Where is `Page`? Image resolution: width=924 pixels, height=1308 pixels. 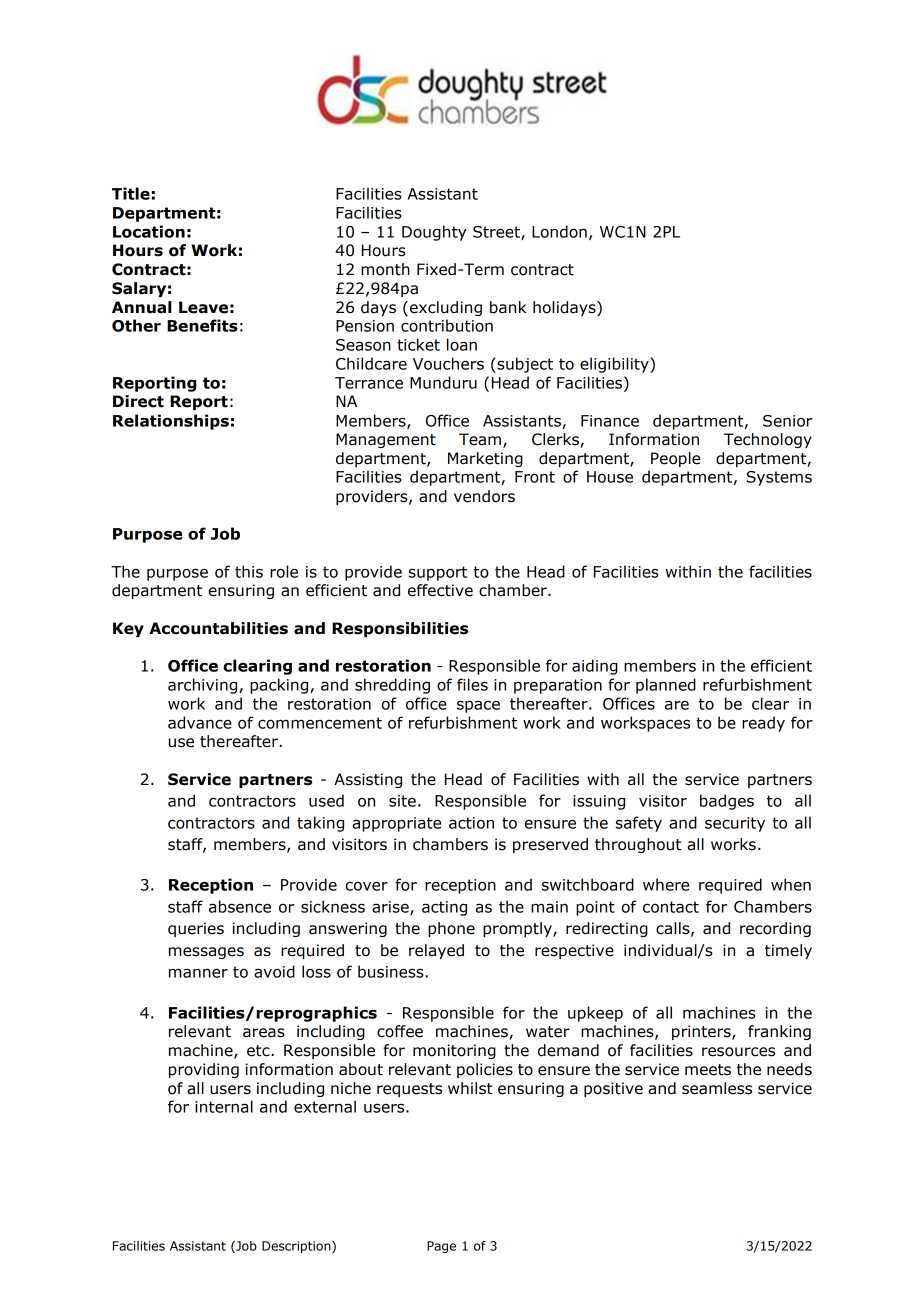
Page is located at coordinates (441, 1247).
